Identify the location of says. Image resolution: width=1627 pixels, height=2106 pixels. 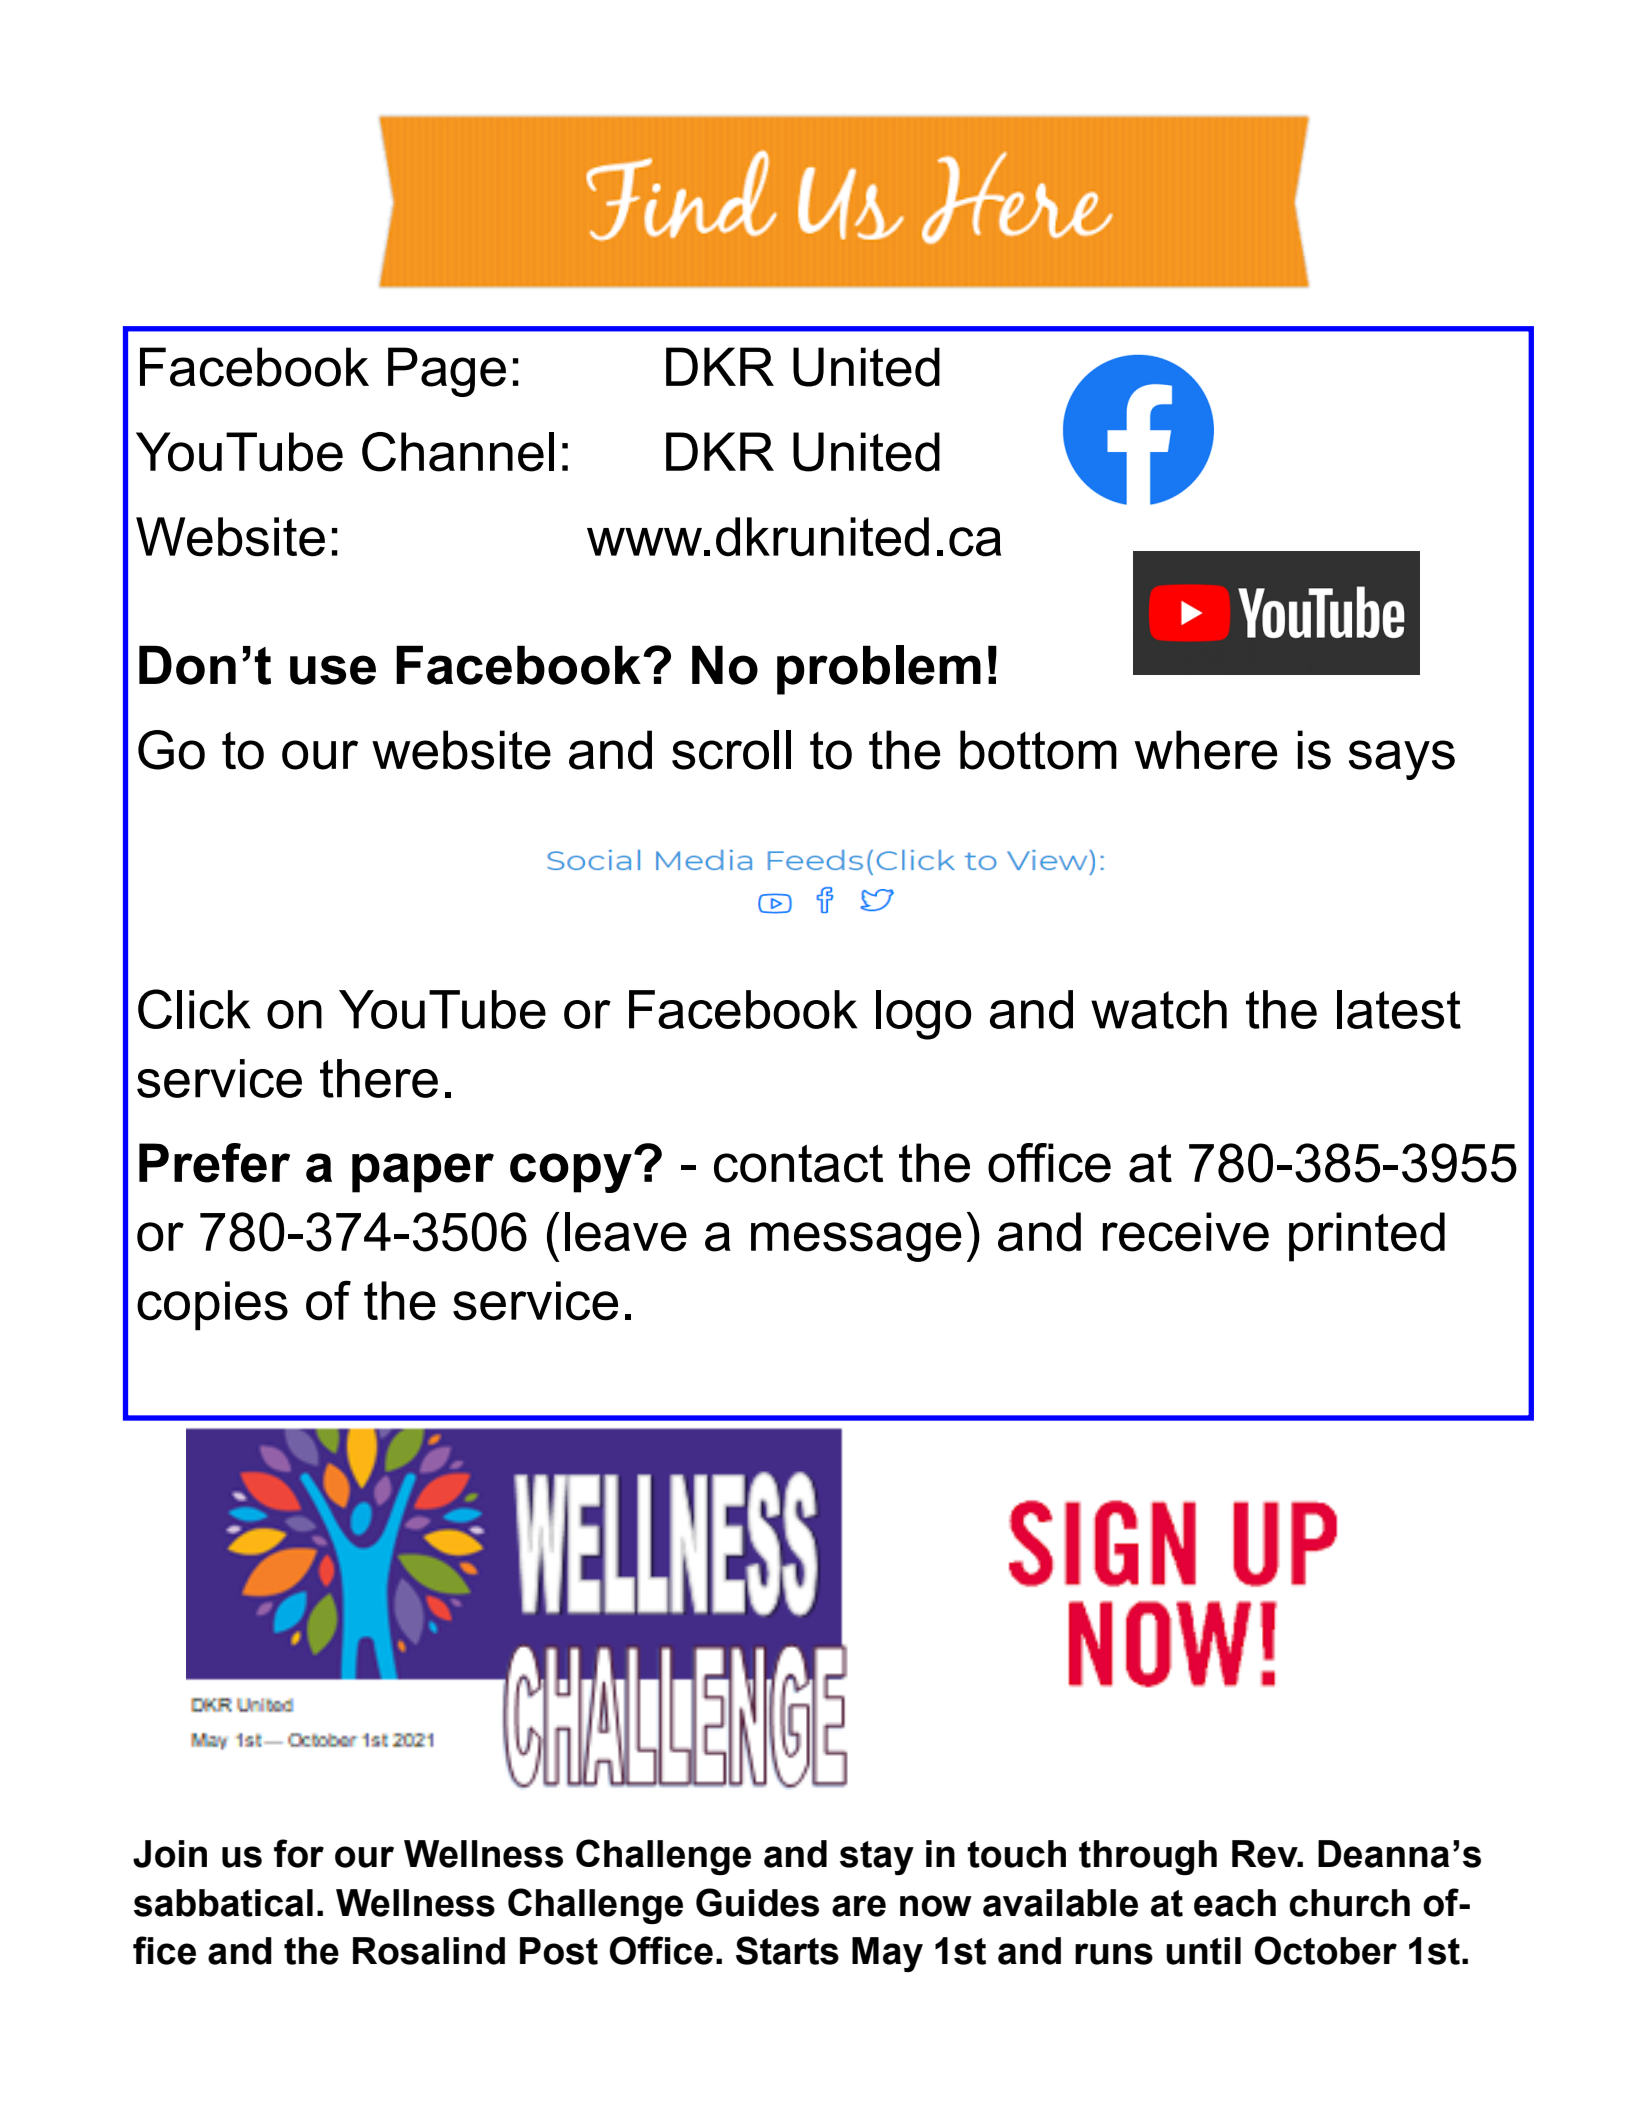
(1402, 760).
